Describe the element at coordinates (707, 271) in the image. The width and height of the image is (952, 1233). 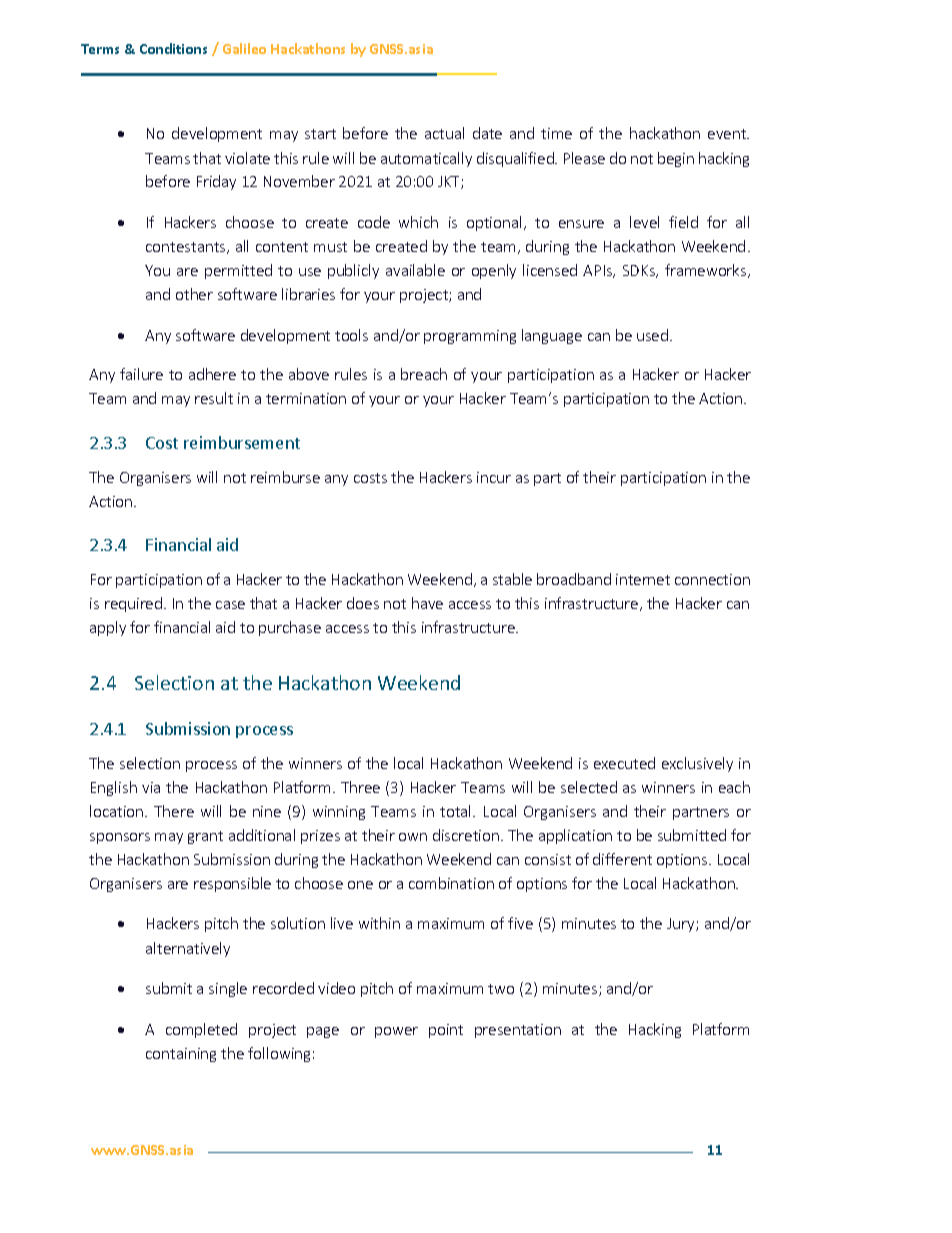
I see `frameworks` at that location.
